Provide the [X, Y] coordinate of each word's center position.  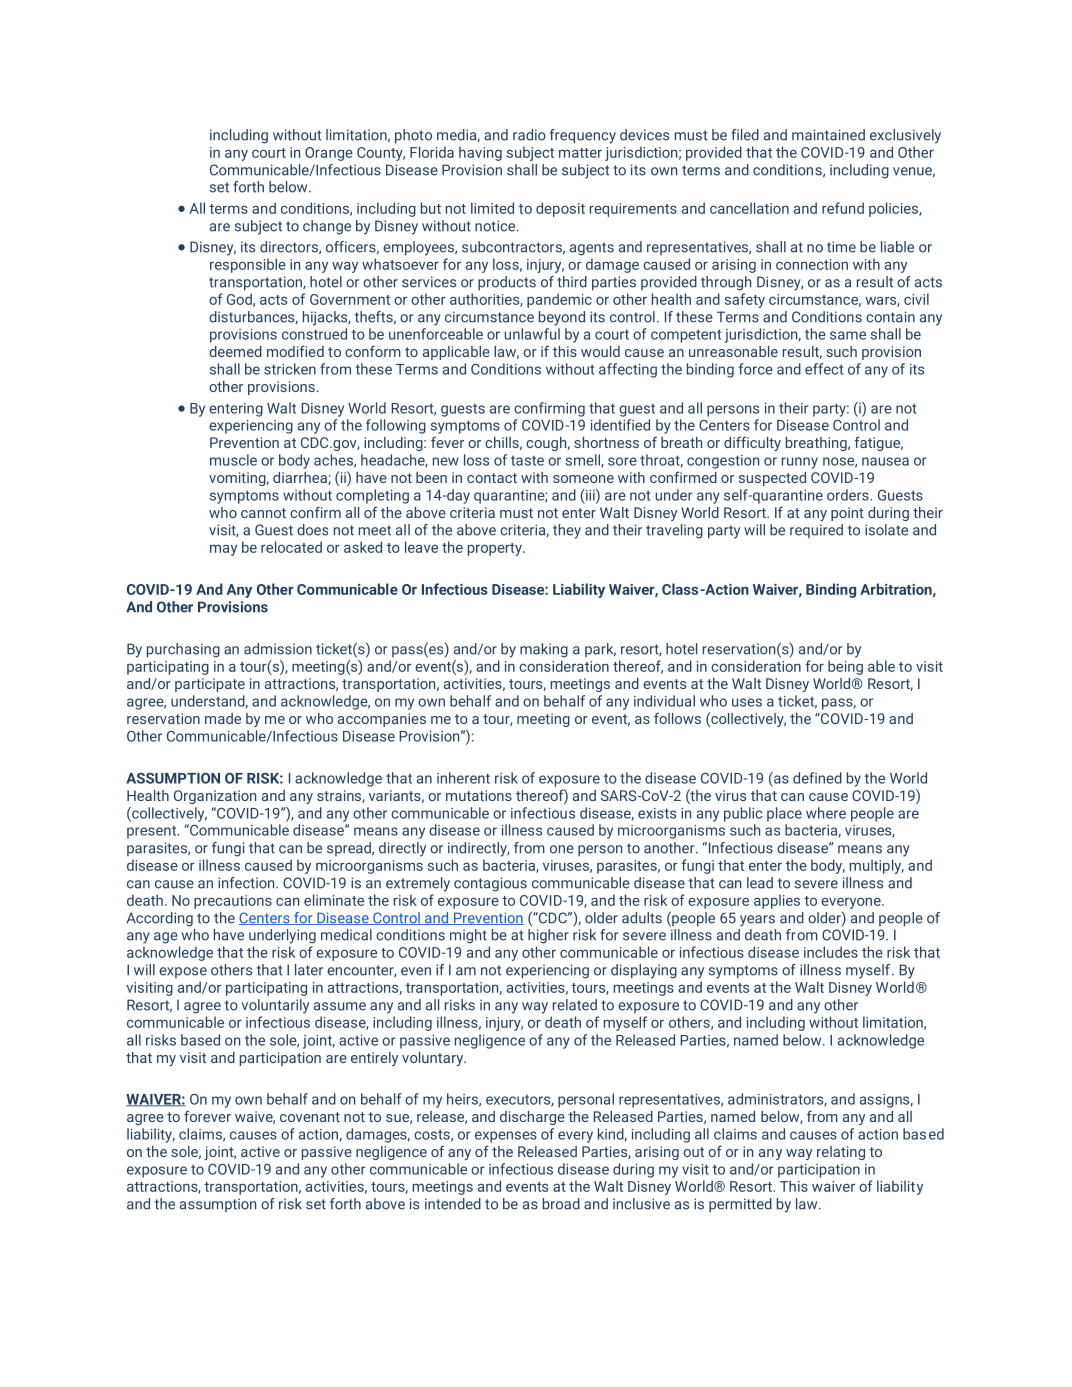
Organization [215, 797]
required [816, 531]
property [496, 549]
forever [207, 1116]
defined [817, 778]
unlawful [532, 334]
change [327, 227]
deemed [235, 351]
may [223, 550]
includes [831, 952]
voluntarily [275, 1006]
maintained [828, 135]
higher [548, 936]
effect [824, 369]
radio [529, 135]
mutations [479, 795]
